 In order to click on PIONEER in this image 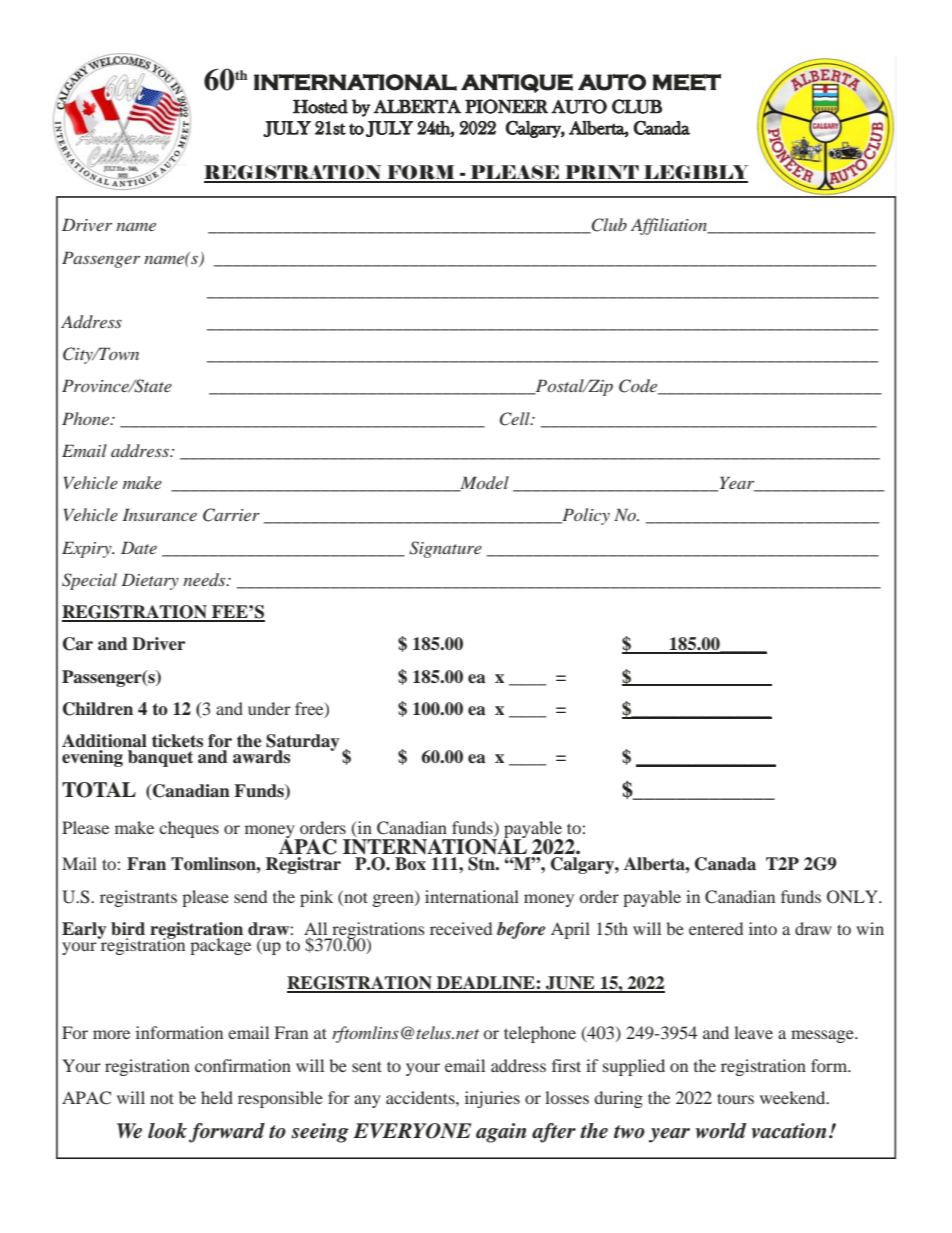, I will do `click(506, 106)`.
